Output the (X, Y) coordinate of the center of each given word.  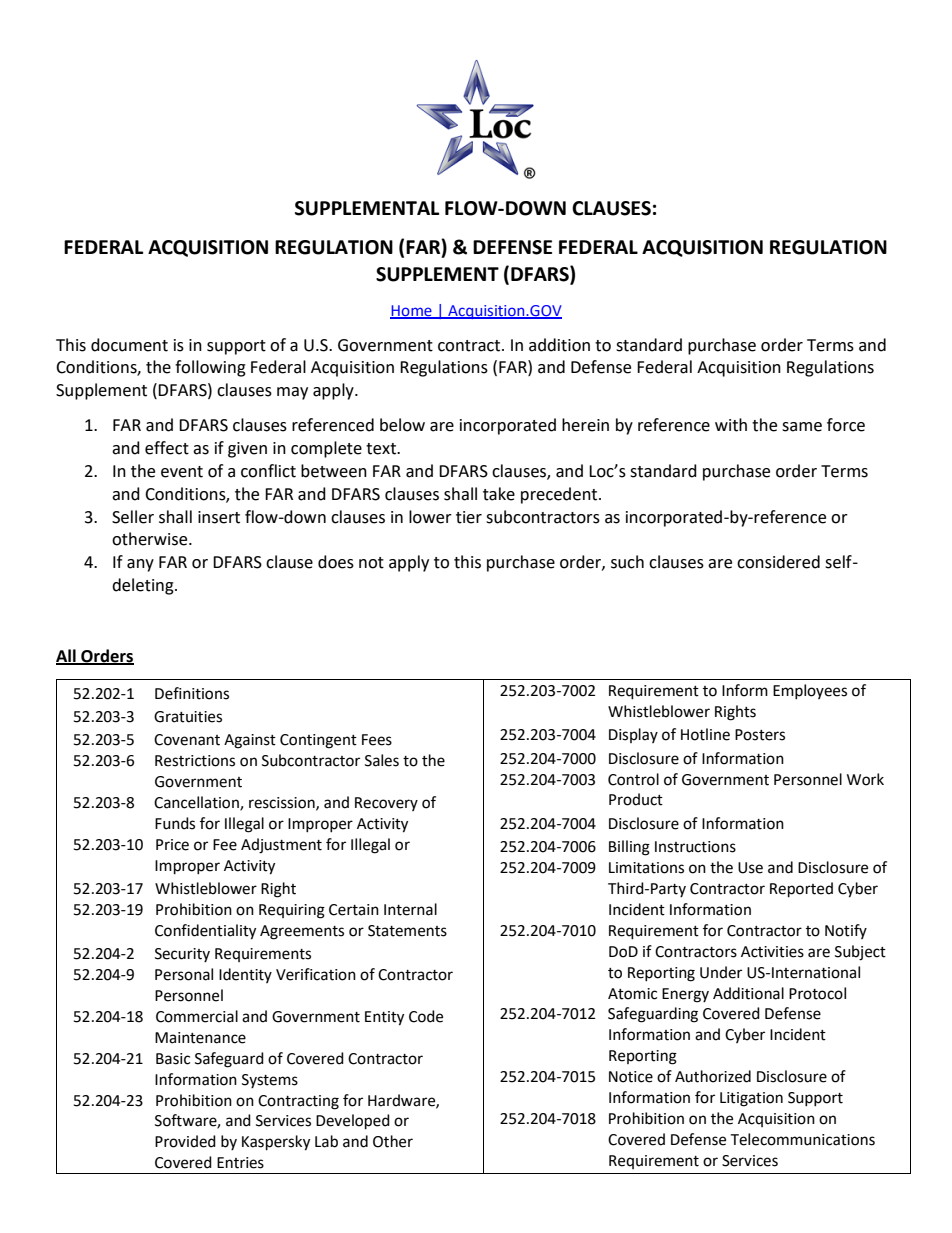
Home (412, 311)
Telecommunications (802, 1139)
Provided (185, 1141)
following (210, 368)
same (802, 427)
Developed (353, 1122)
